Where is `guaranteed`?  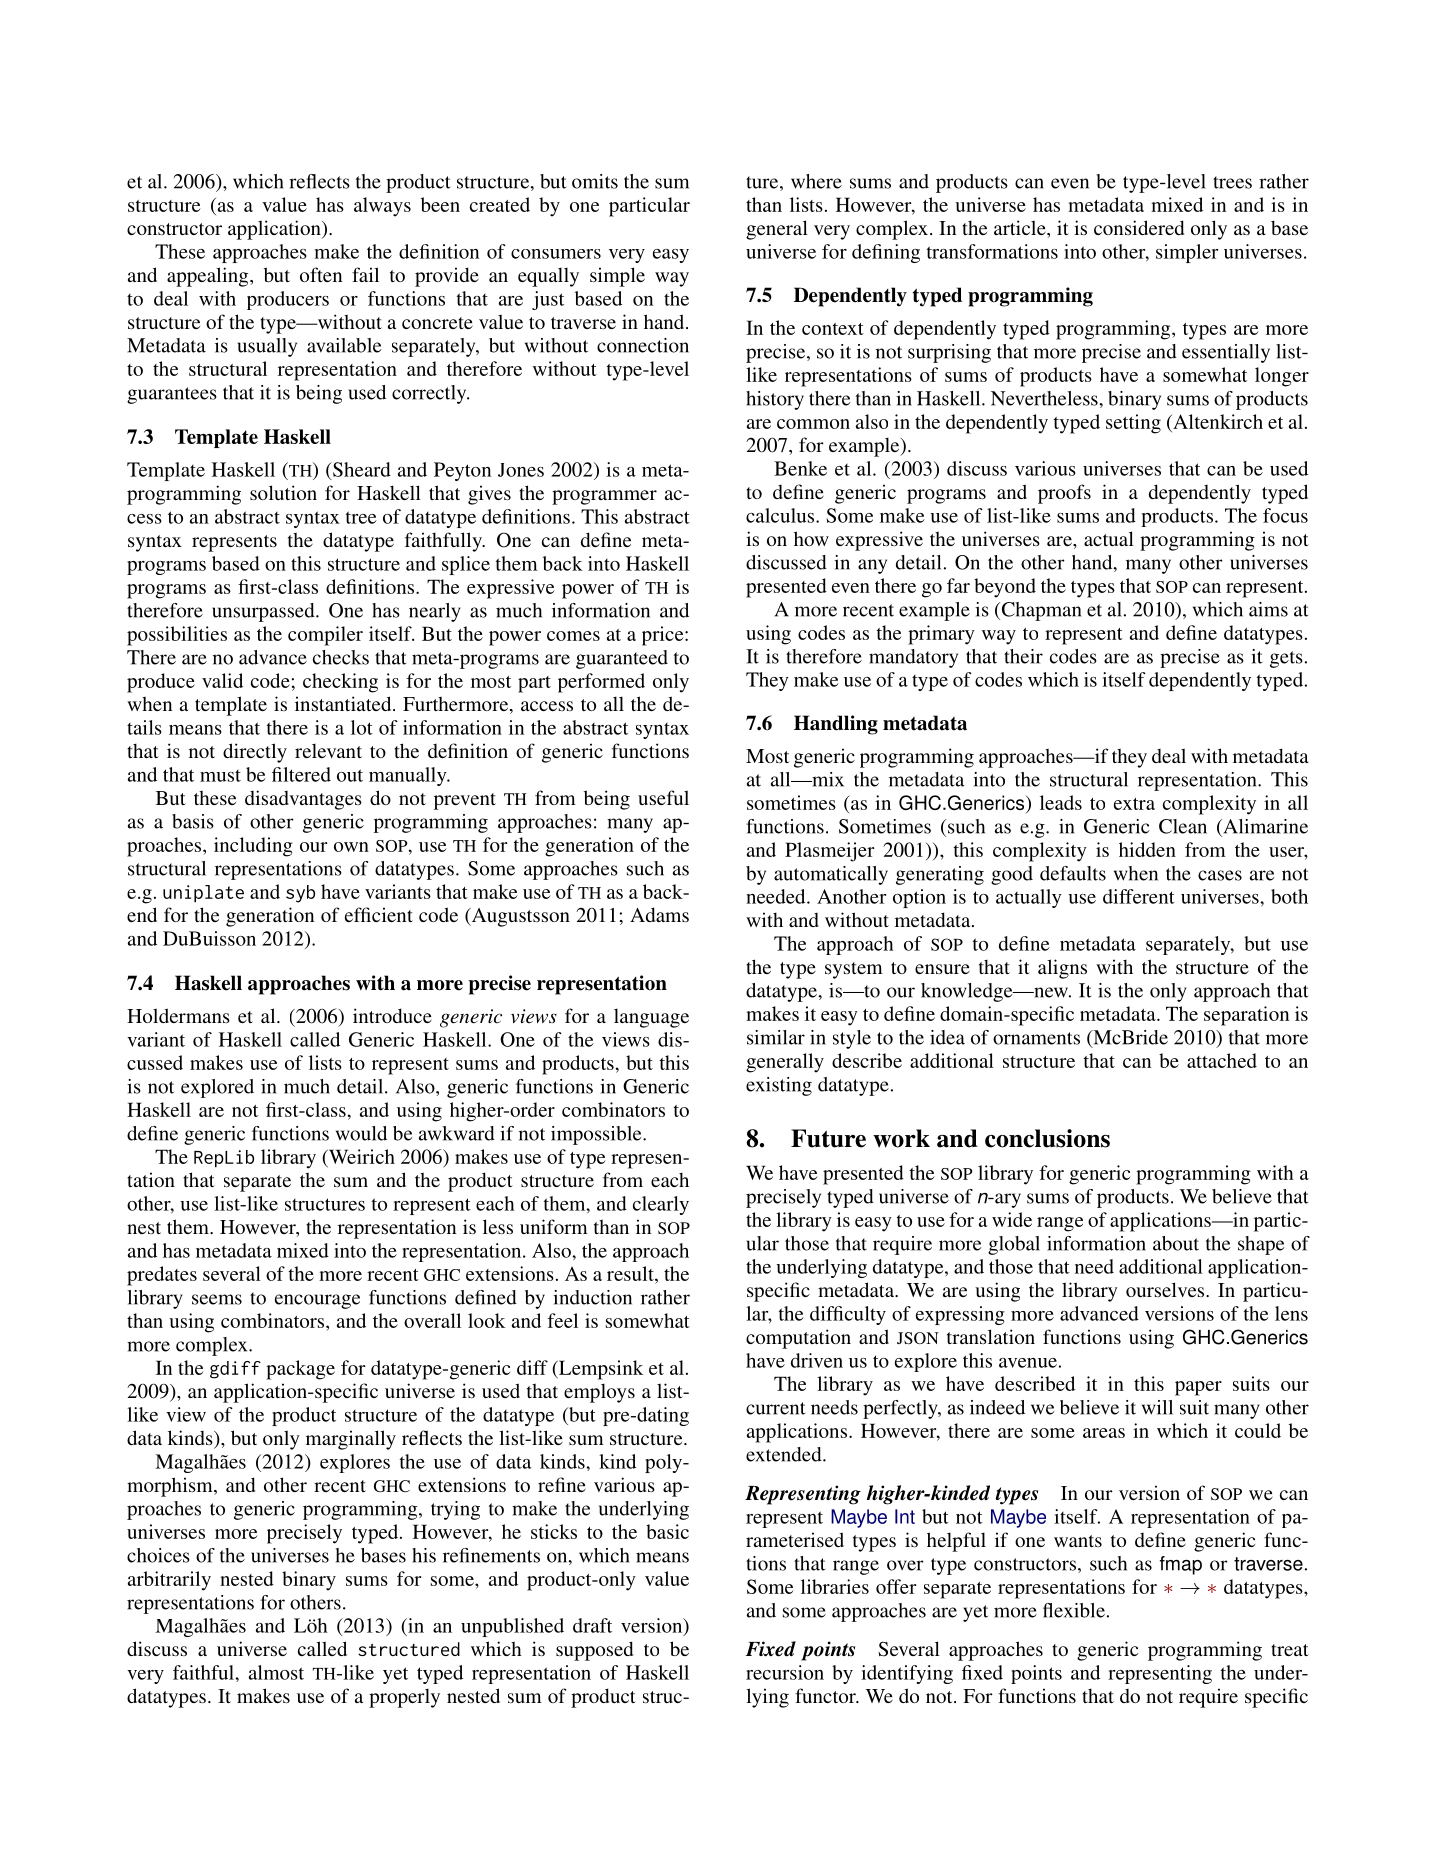
guaranteed is located at coordinates (622, 659).
